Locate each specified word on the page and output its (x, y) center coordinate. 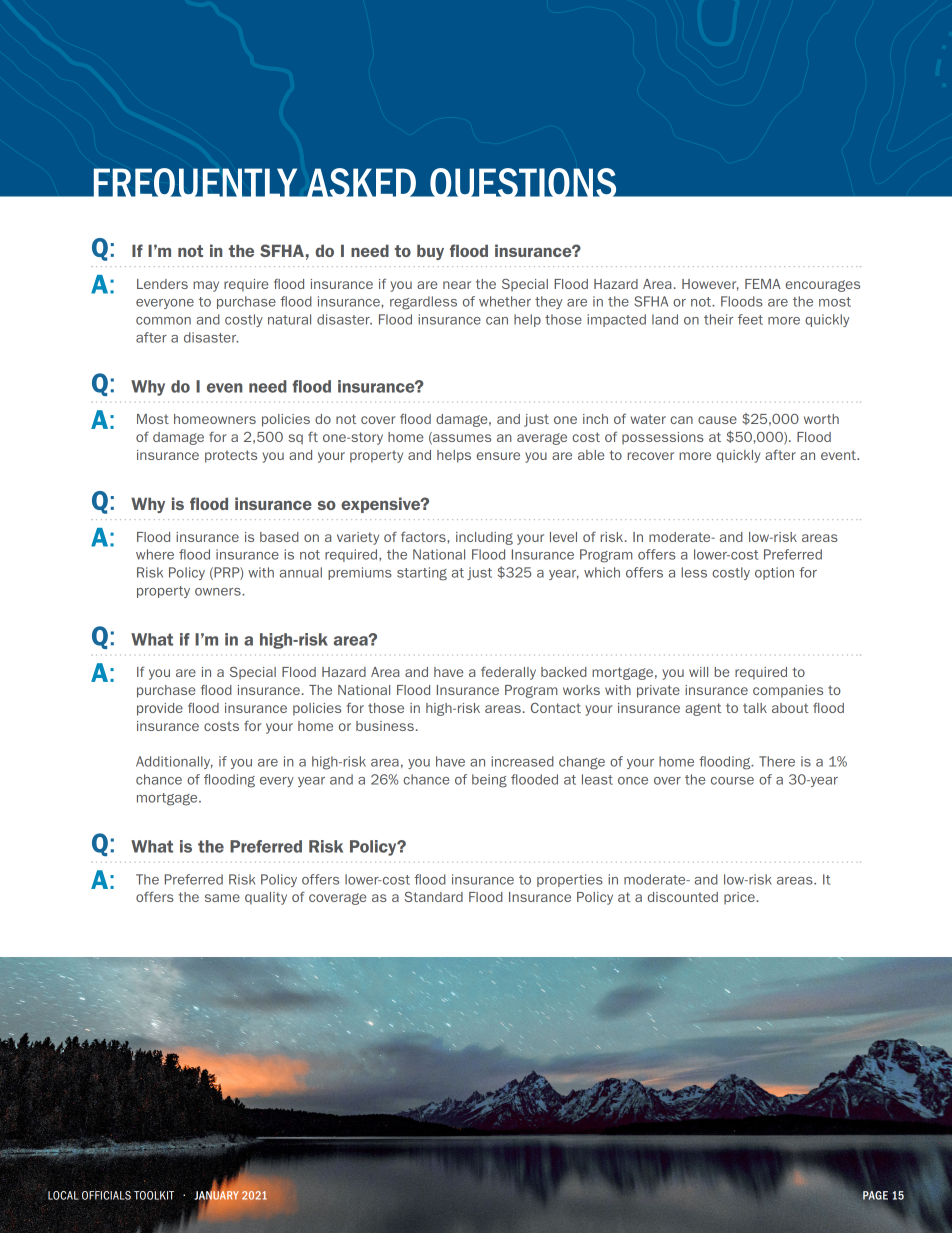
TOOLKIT (154, 1195)
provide (160, 709)
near (457, 285)
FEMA (763, 284)
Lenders (162, 284)
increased (522, 761)
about (790, 708)
